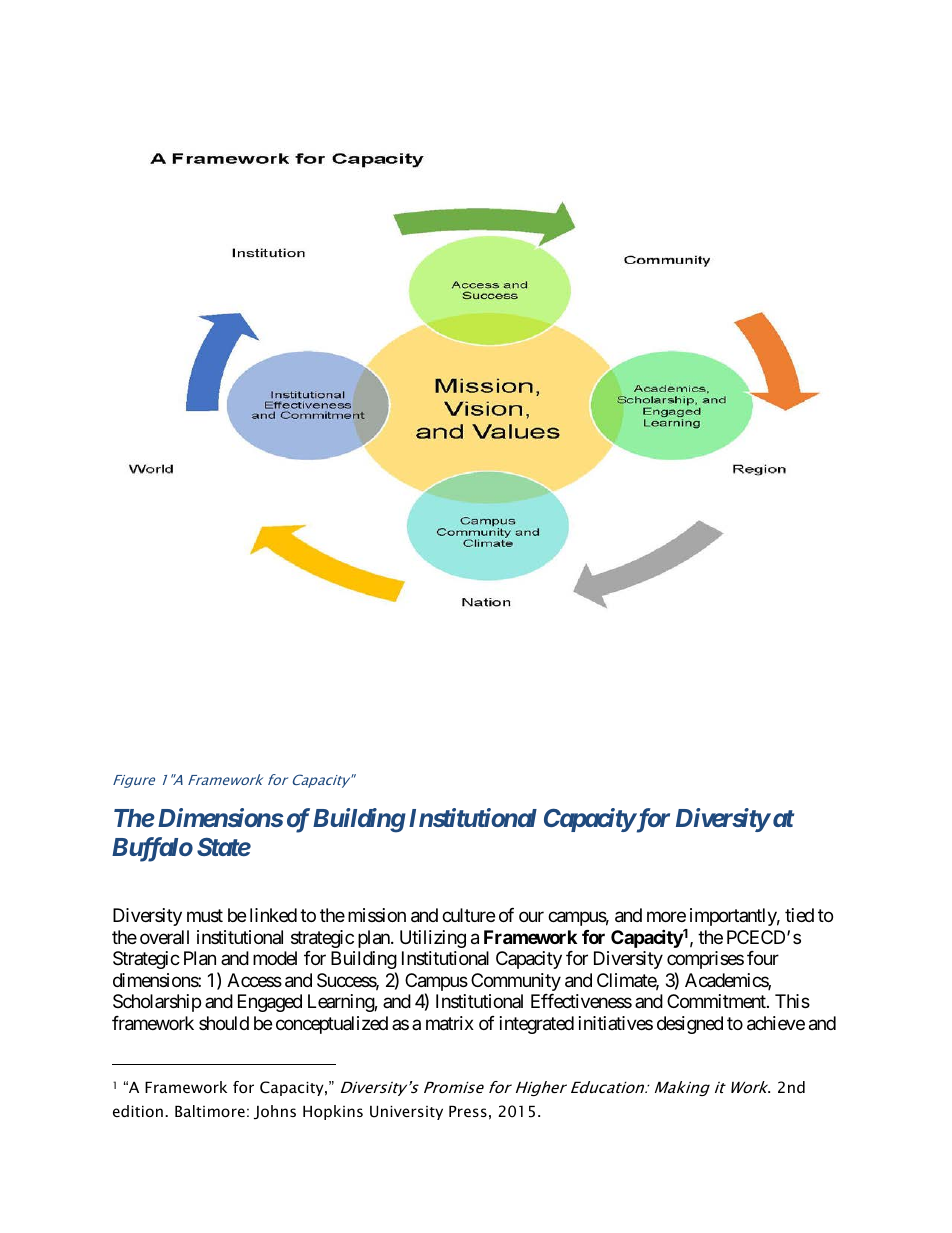  What do you see at coordinates (690, 1025) in the screenshot?
I see `designed` at bounding box center [690, 1025].
